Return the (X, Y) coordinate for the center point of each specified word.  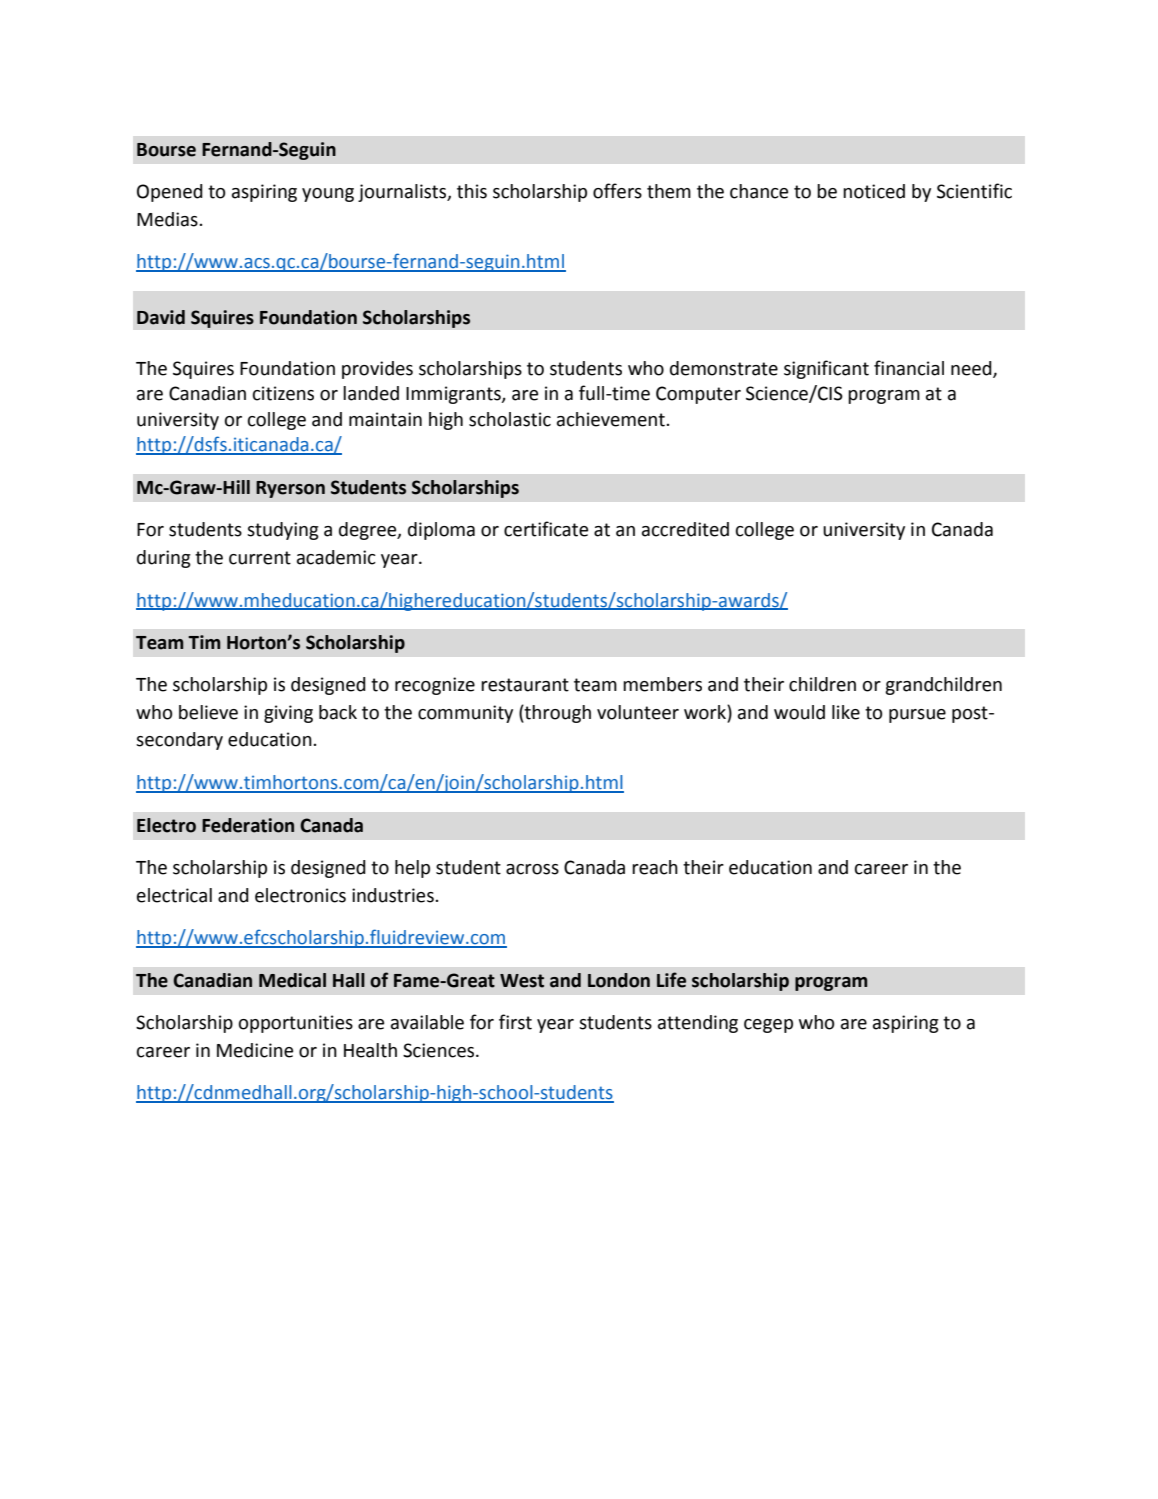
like (846, 712)
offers (617, 191)
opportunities (296, 1024)
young (328, 195)
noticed (874, 191)
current (260, 558)
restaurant (525, 685)
